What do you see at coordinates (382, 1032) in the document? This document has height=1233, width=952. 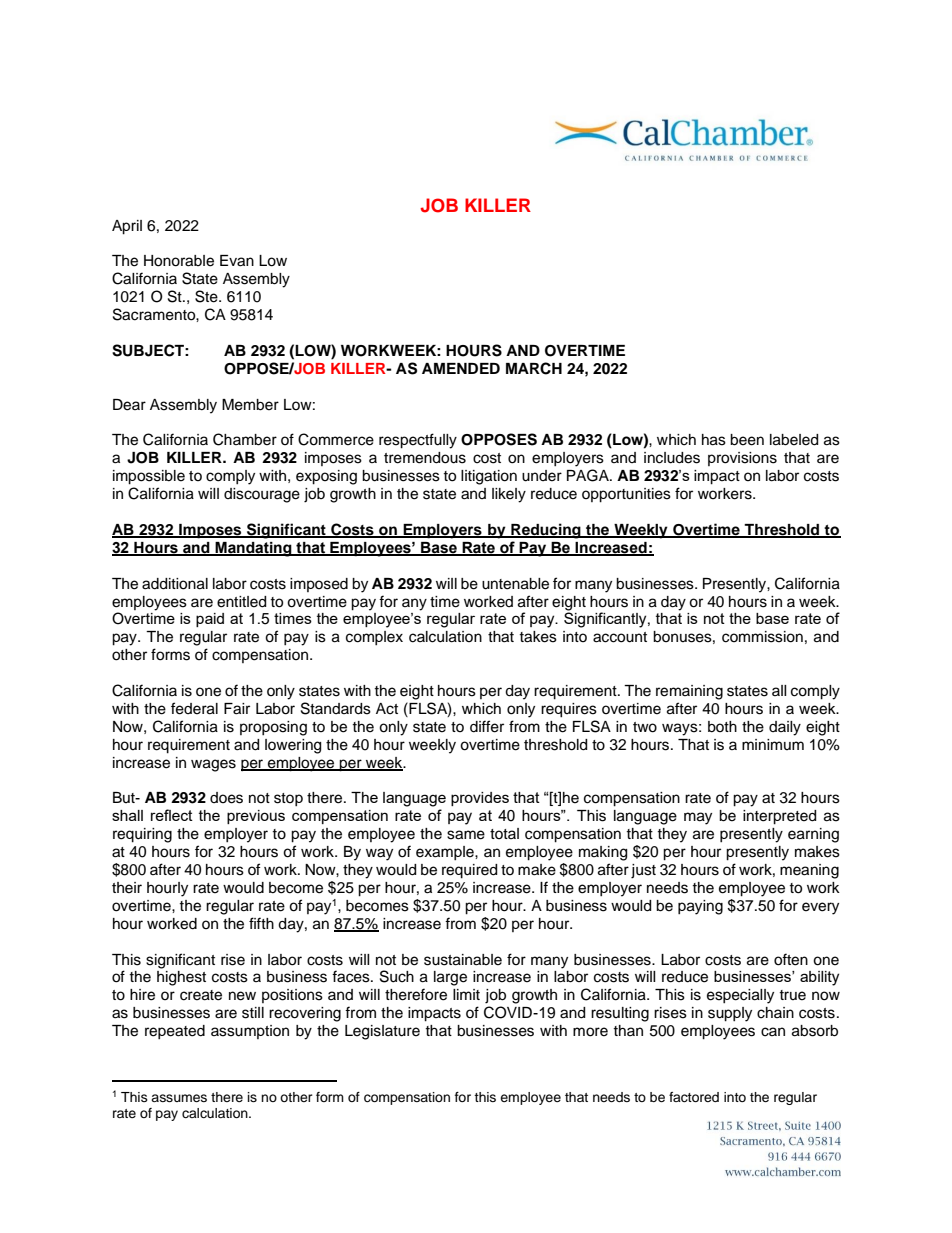 I see `Legislature` at bounding box center [382, 1032].
